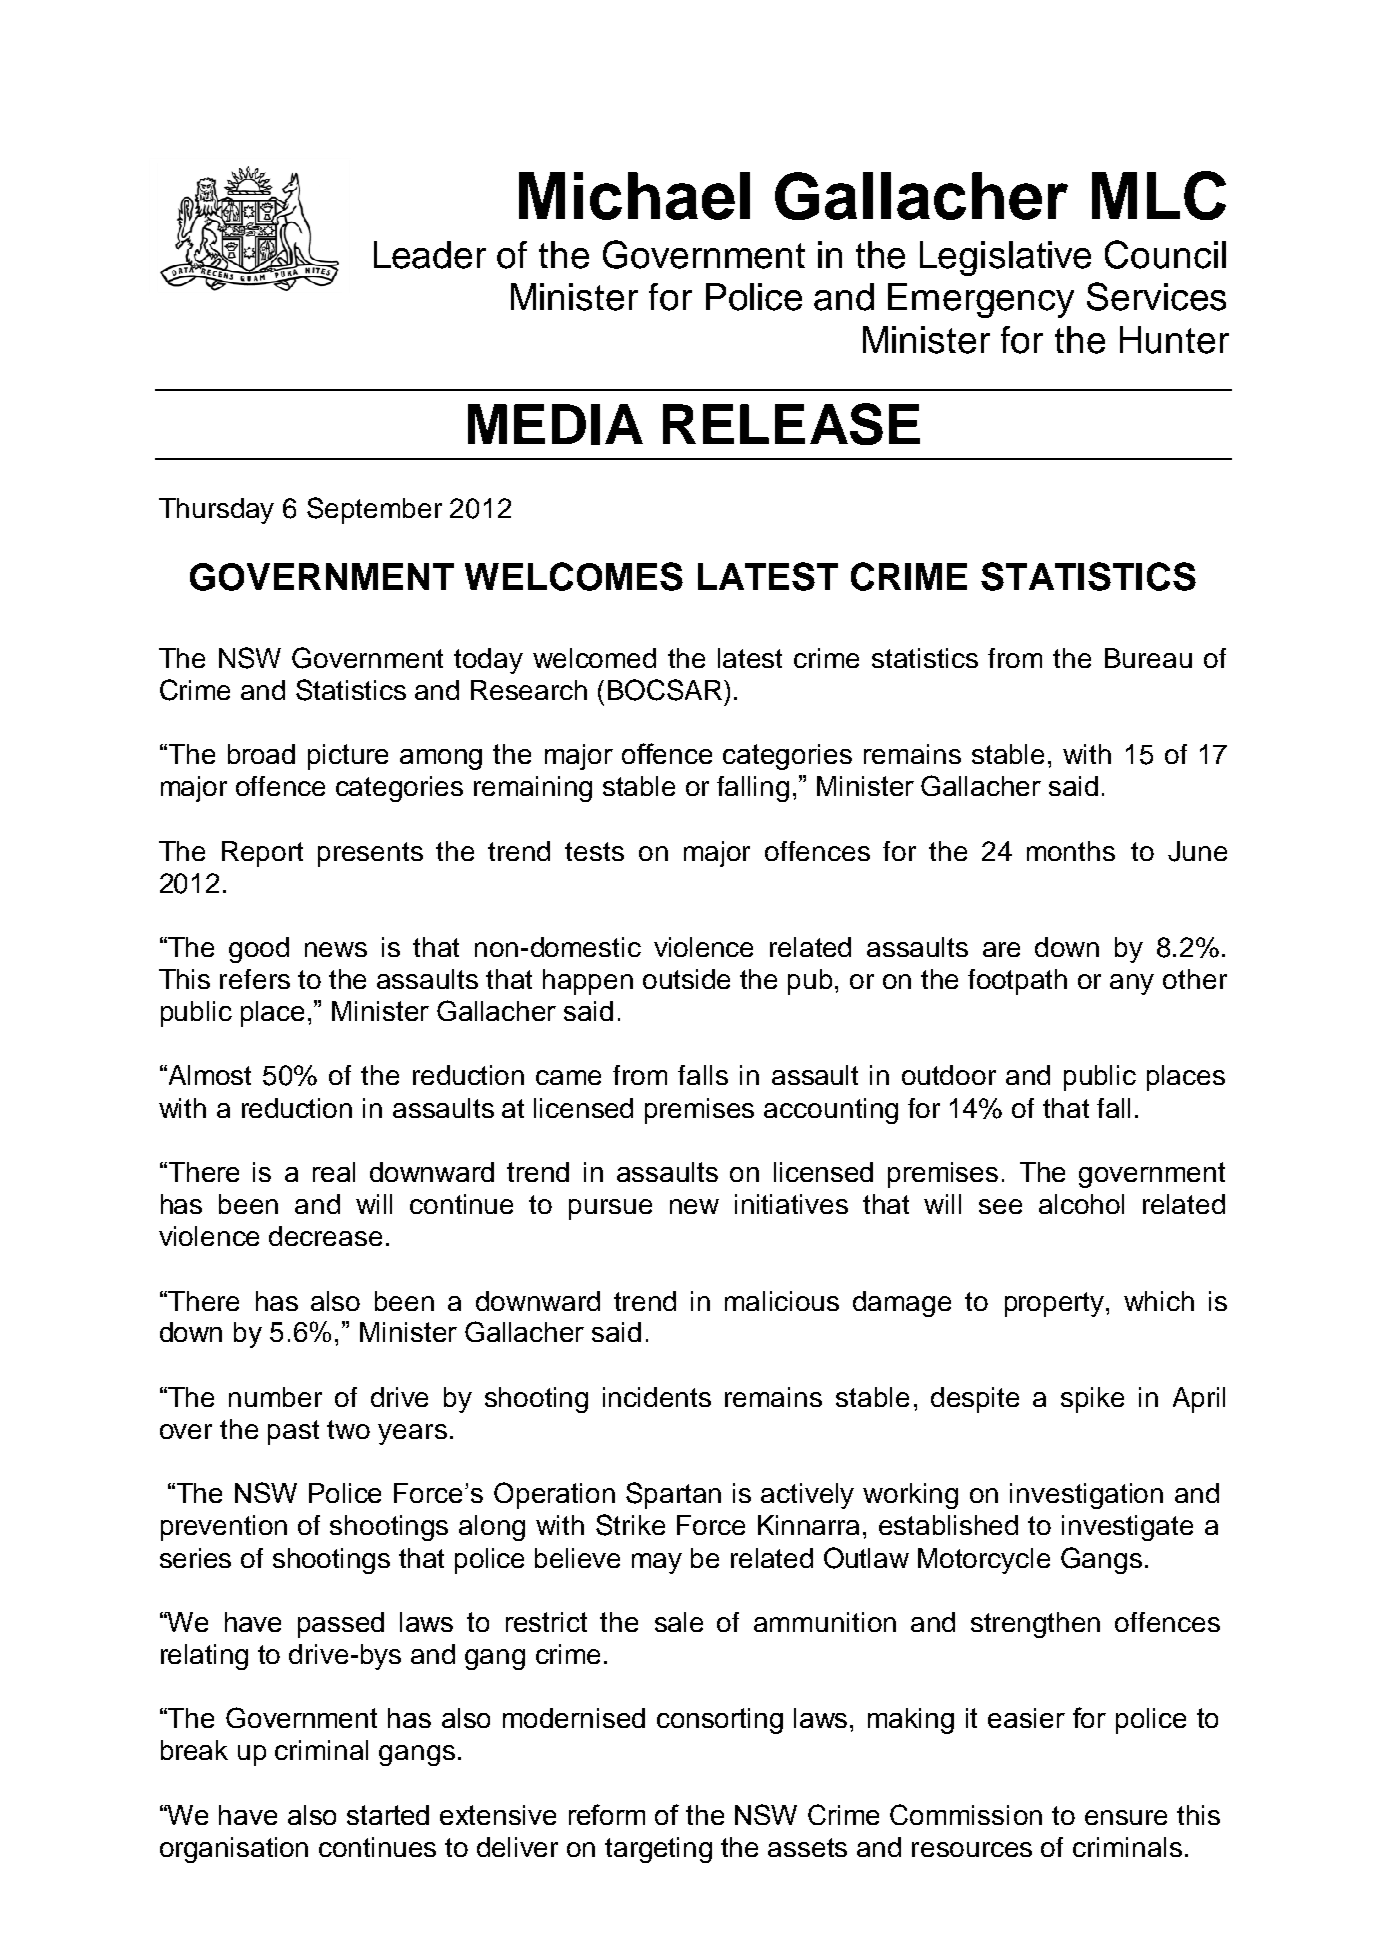 Image resolution: width=1386 pixels, height=1960 pixels. I want to click on alcohol, so click(1081, 1204).
